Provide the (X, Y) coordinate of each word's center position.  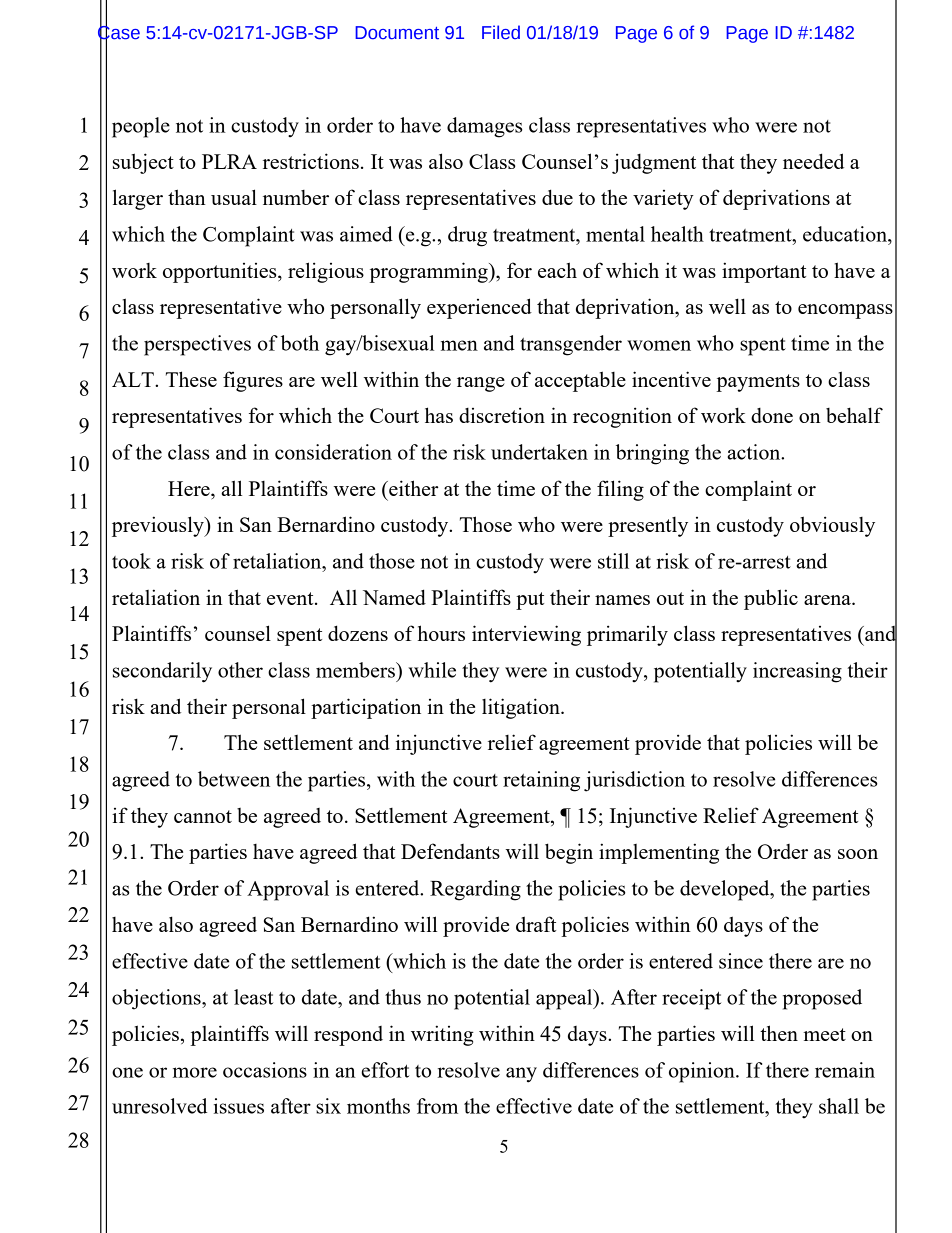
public (771, 599)
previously (159, 526)
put (530, 601)
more (195, 1072)
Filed (501, 32)
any (521, 1075)
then (779, 1033)
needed (813, 161)
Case (119, 32)
